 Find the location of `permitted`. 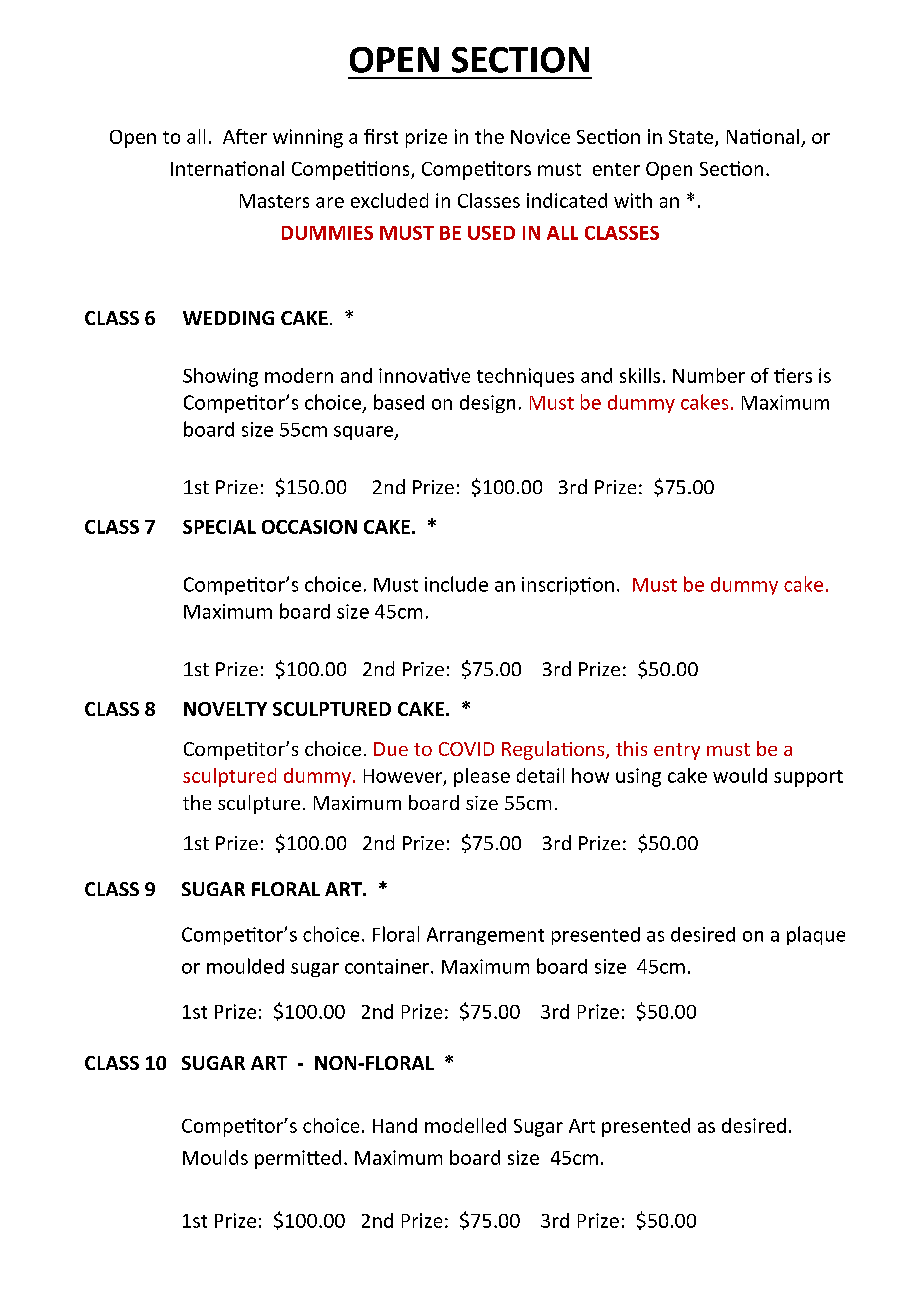

permitted is located at coordinates (298, 1159).
